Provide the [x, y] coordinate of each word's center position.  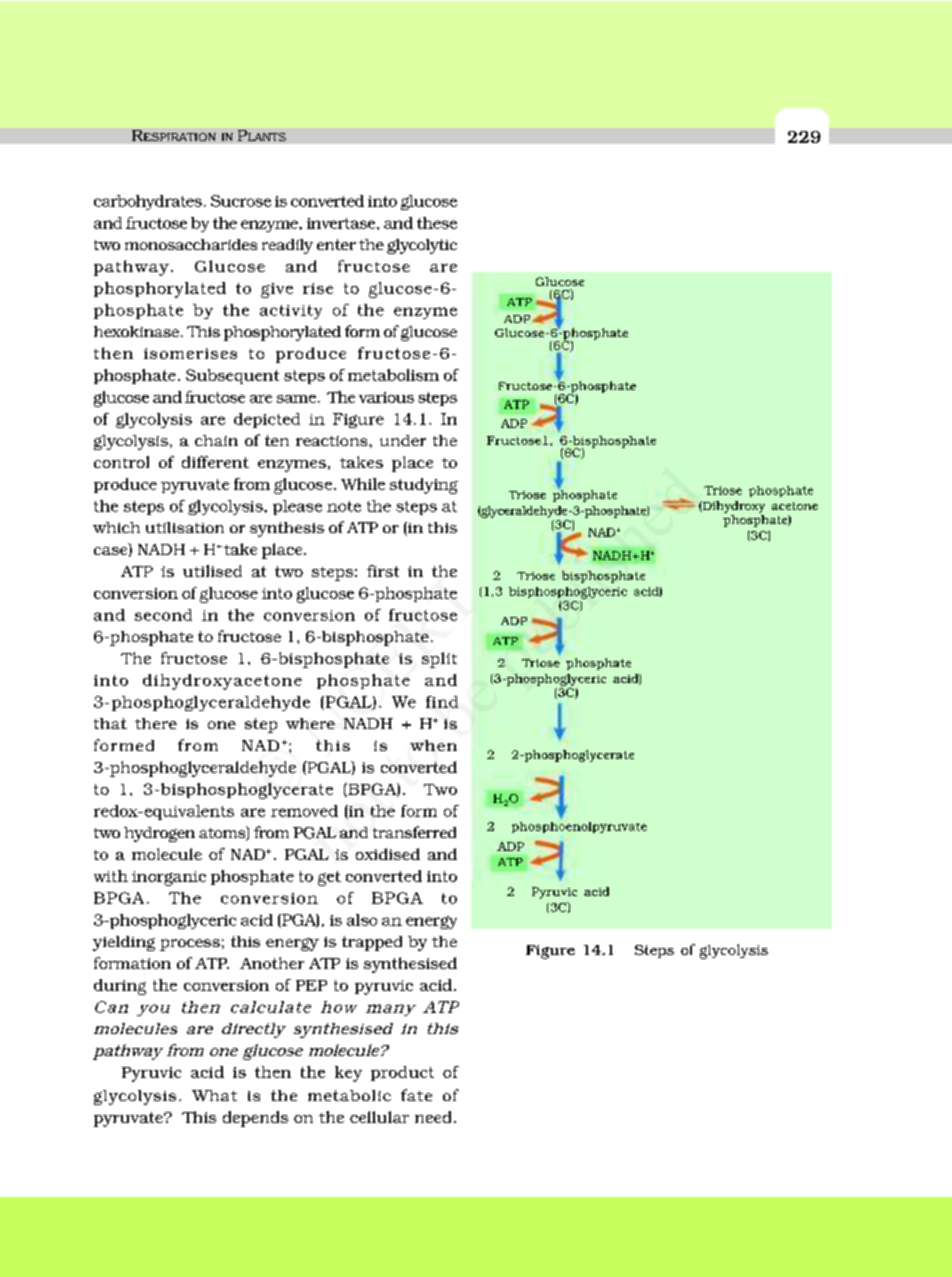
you [153, 1010]
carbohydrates [148, 202]
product [402, 1073]
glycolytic [422, 246]
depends [255, 1119]
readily [287, 246]
